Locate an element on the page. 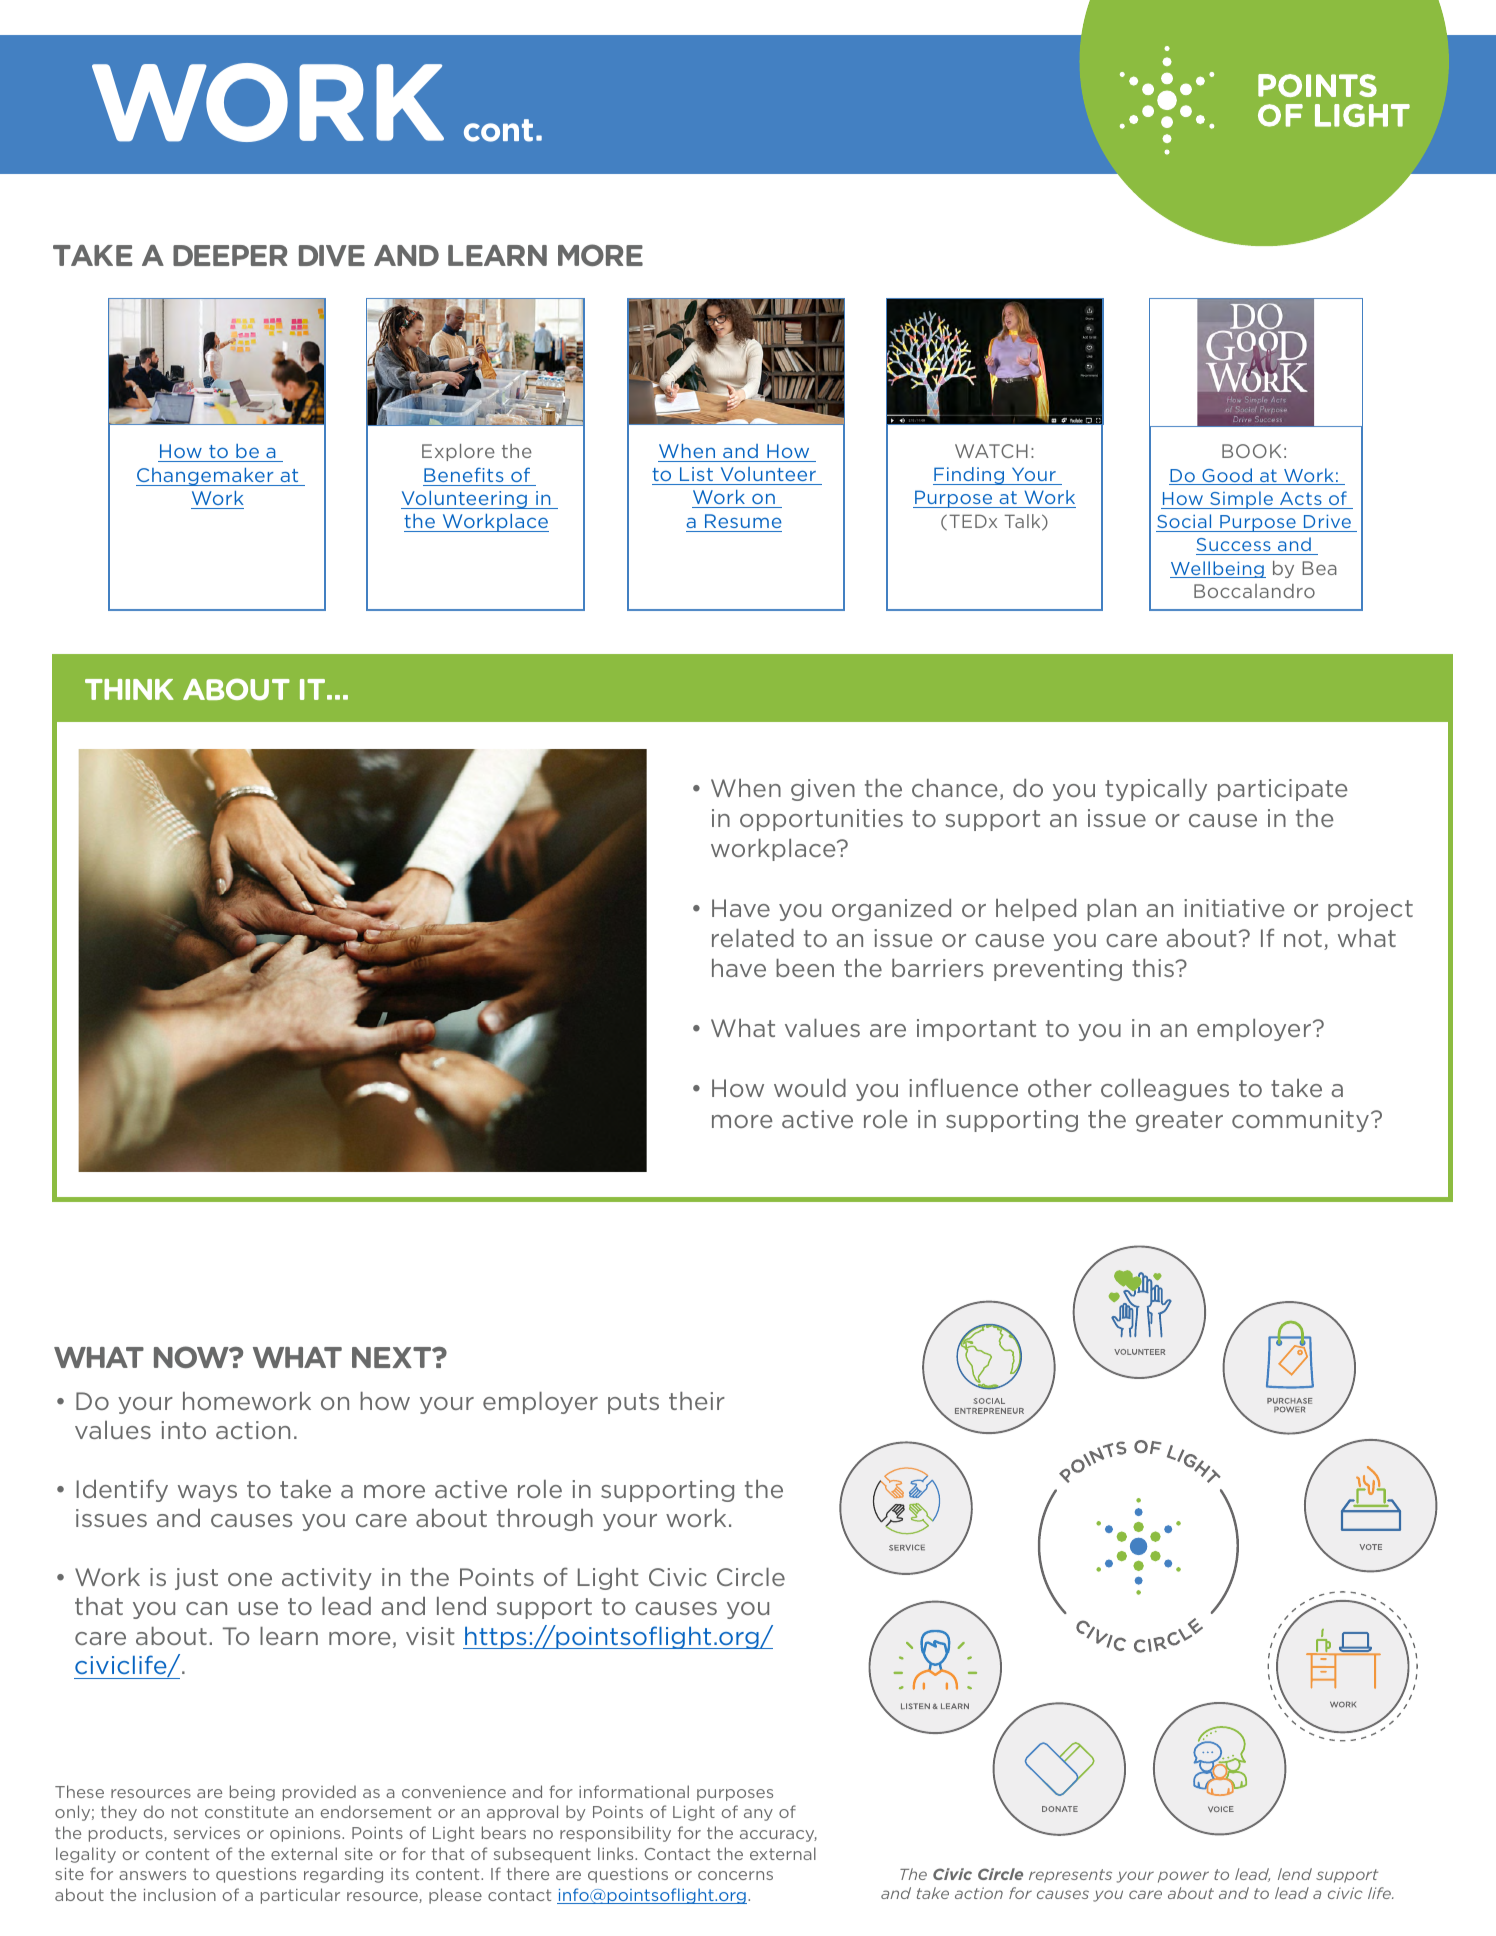  colleagues is located at coordinates (1165, 1090).
